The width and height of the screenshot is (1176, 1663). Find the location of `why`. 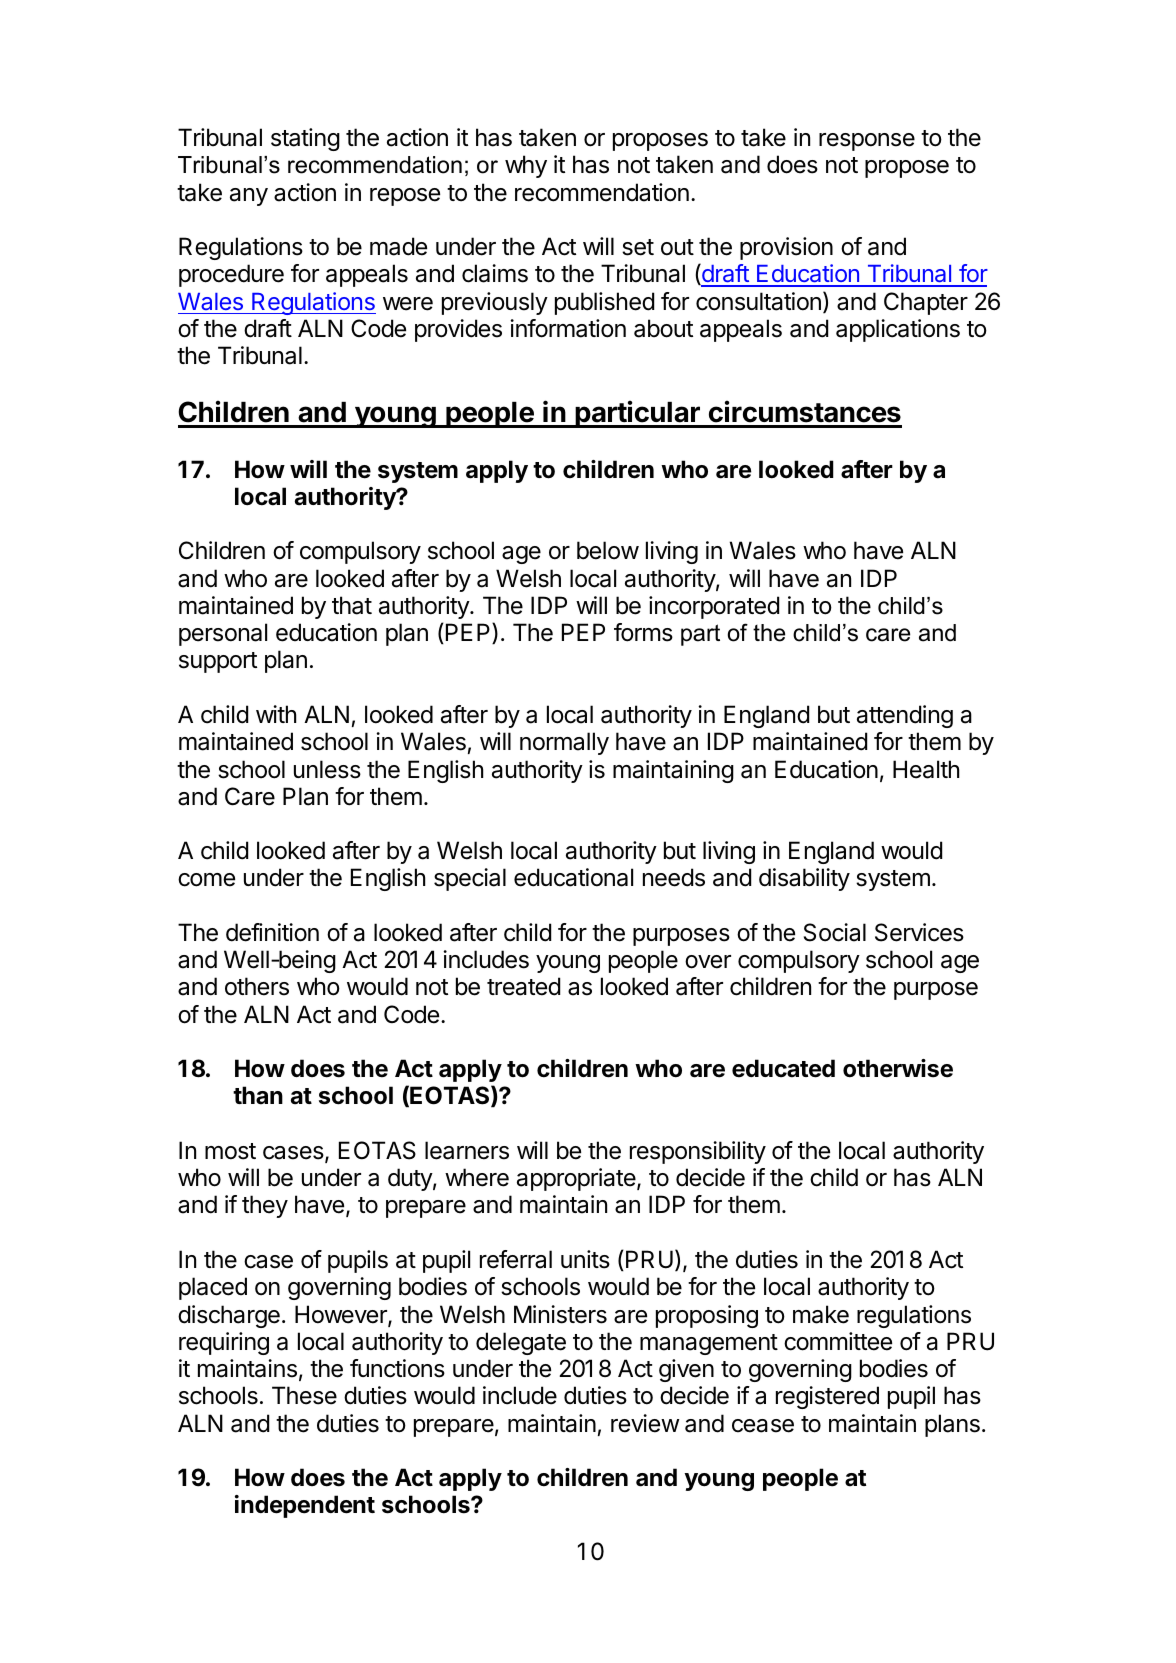

why is located at coordinates (526, 166).
